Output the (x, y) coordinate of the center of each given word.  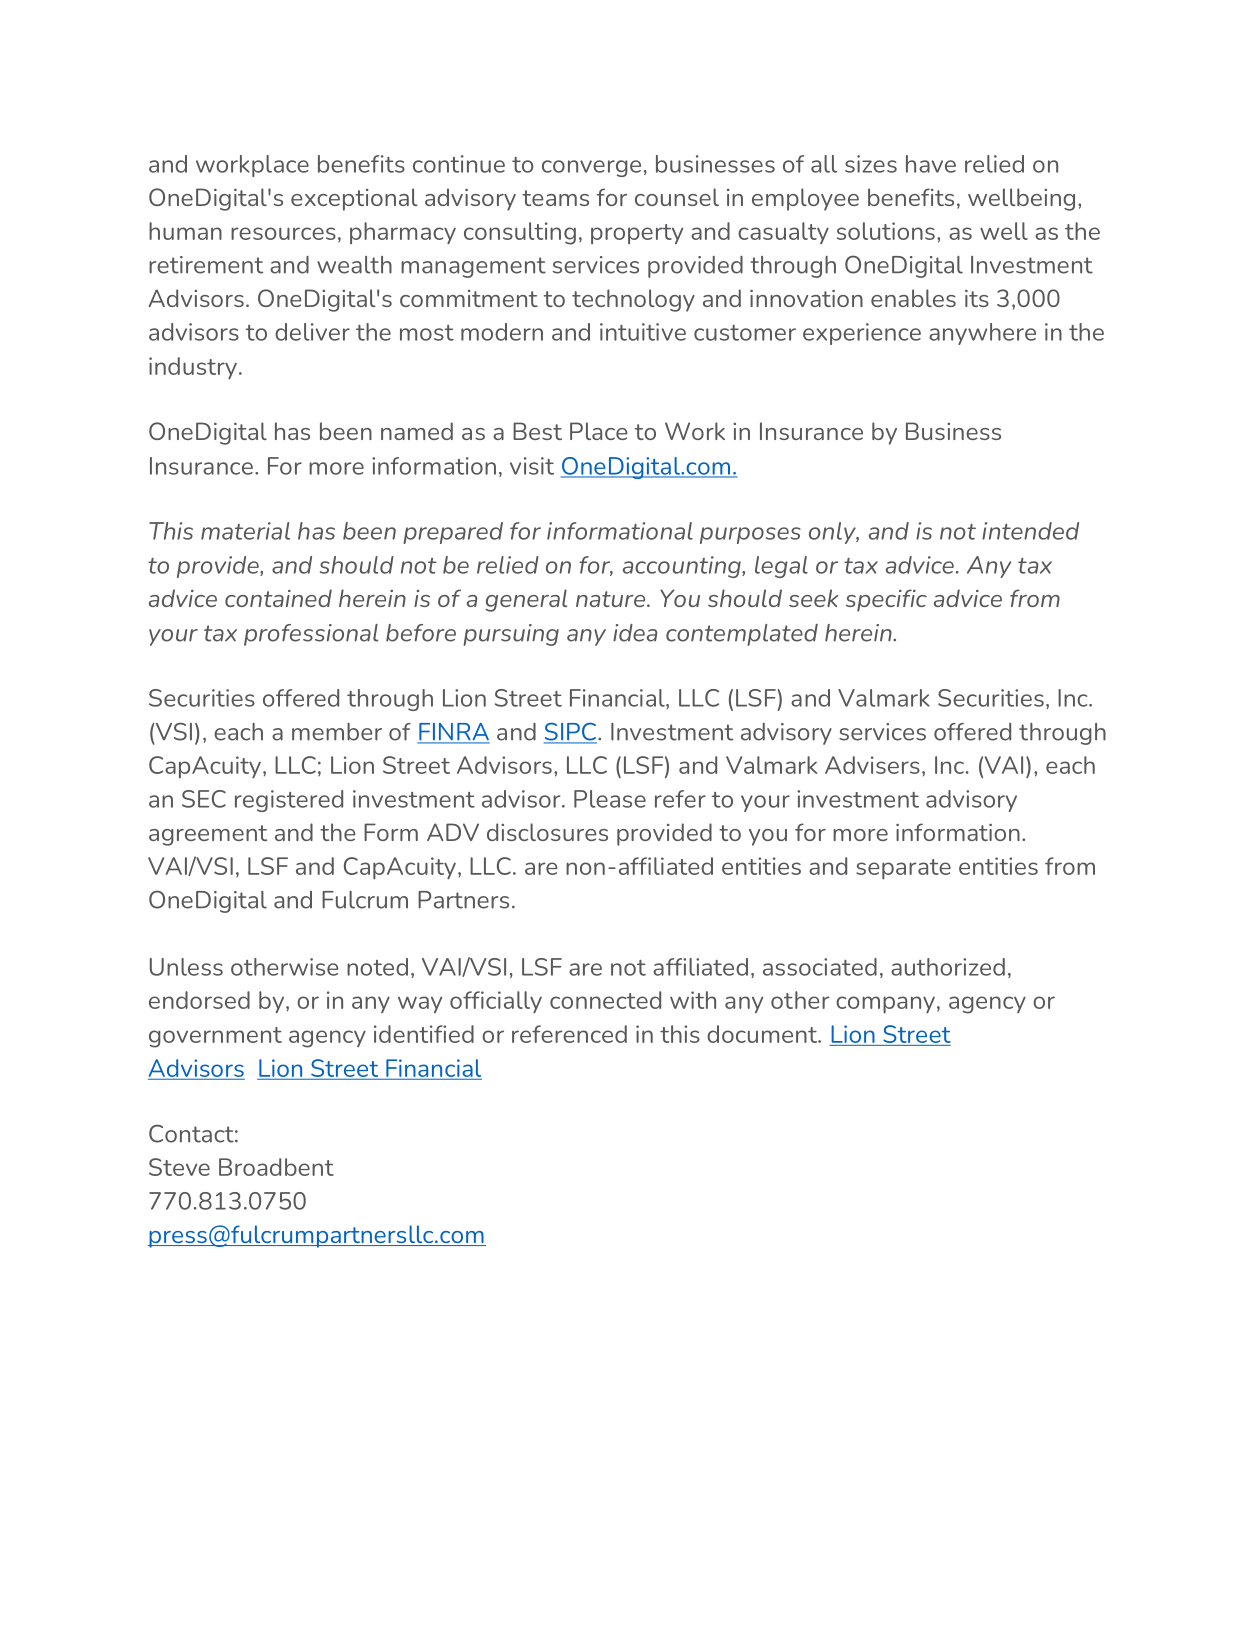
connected (605, 1000)
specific (886, 600)
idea (635, 633)
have (931, 164)
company (885, 1005)
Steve (179, 1167)
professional (311, 635)
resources (283, 233)
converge (591, 168)
